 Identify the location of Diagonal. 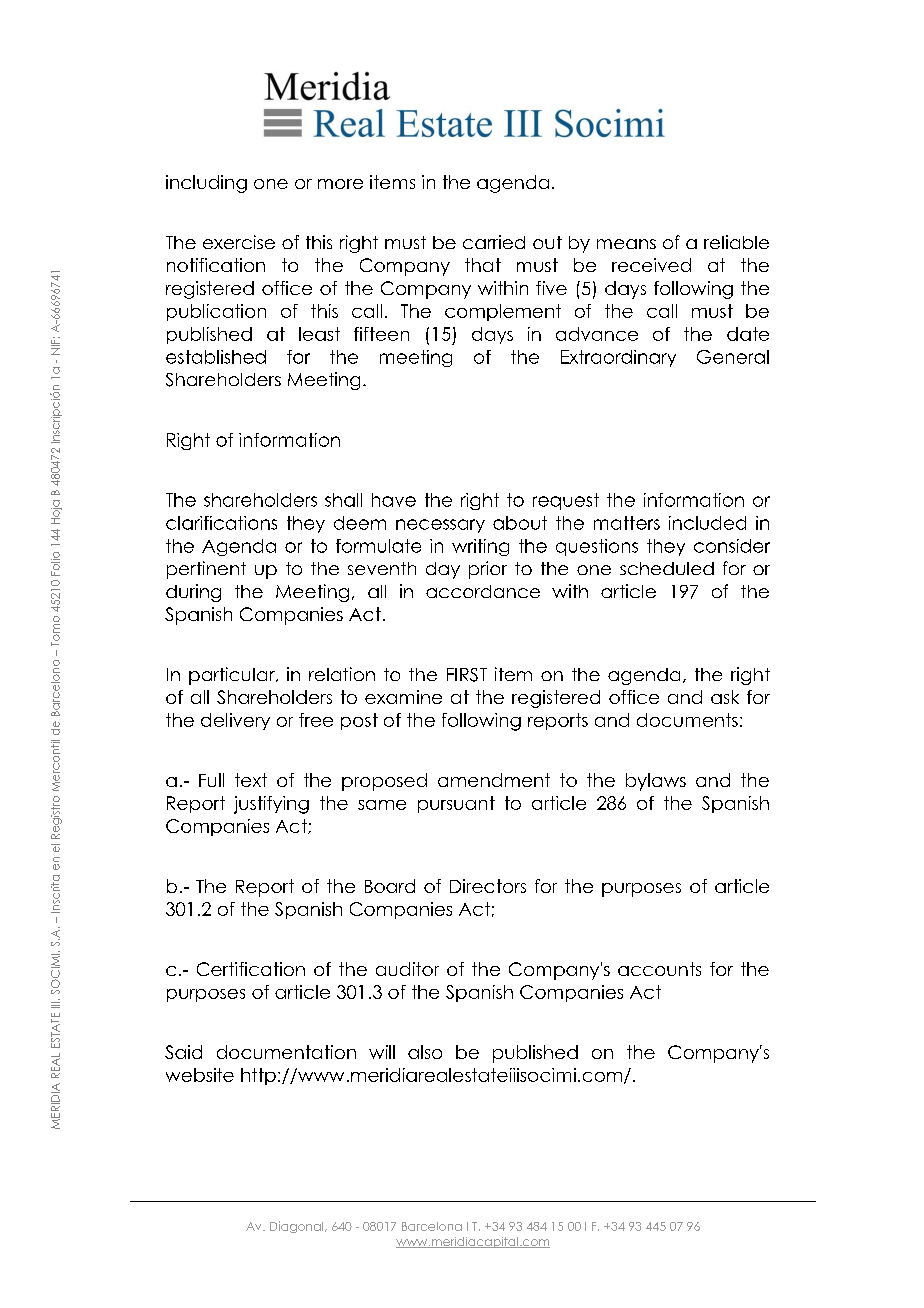
(298, 1227).
